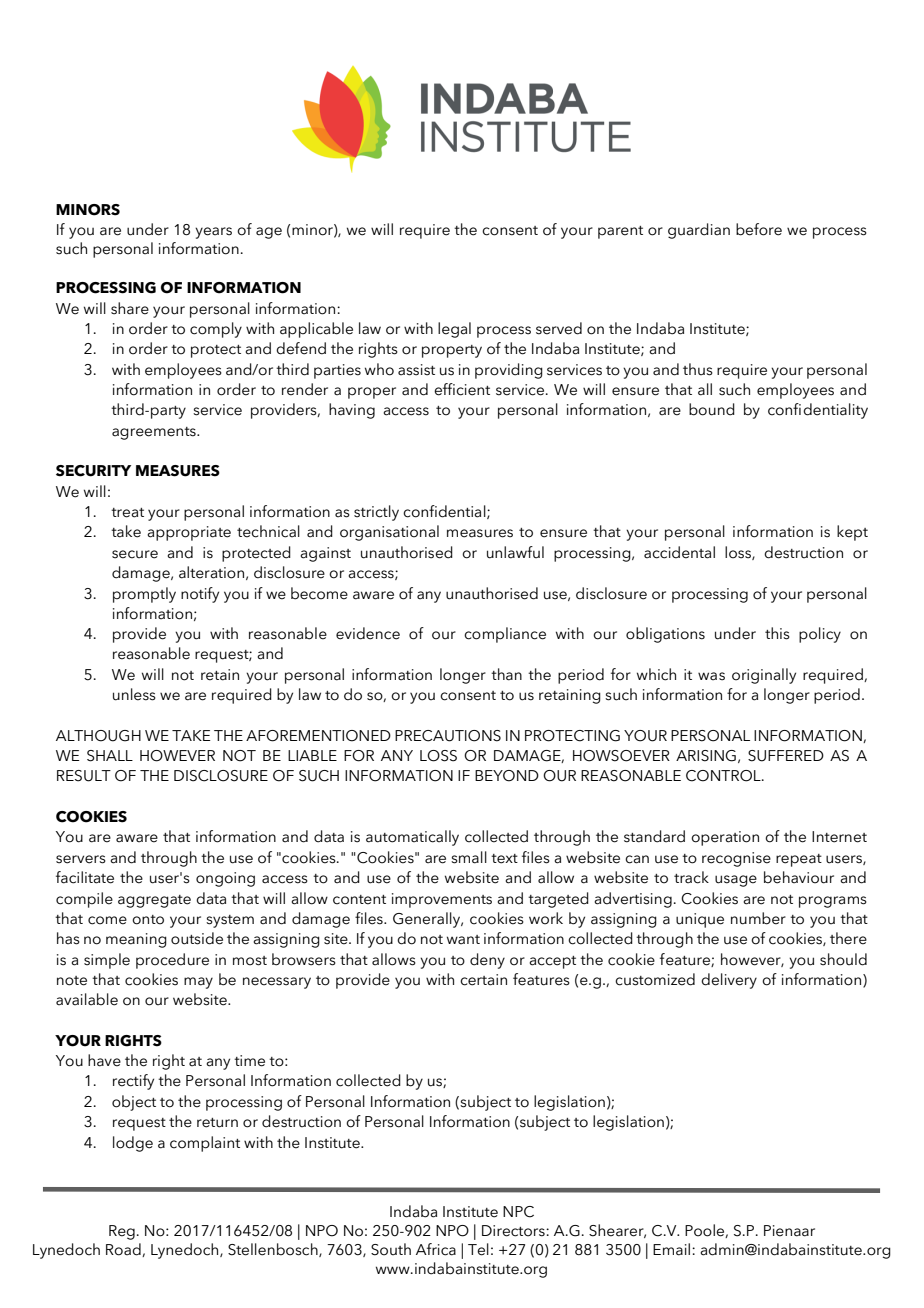 This image has height=1308, width=924. What do you see at coordinates (759, 229) in the image?
I see `before` at bounding box center [759, 229].
